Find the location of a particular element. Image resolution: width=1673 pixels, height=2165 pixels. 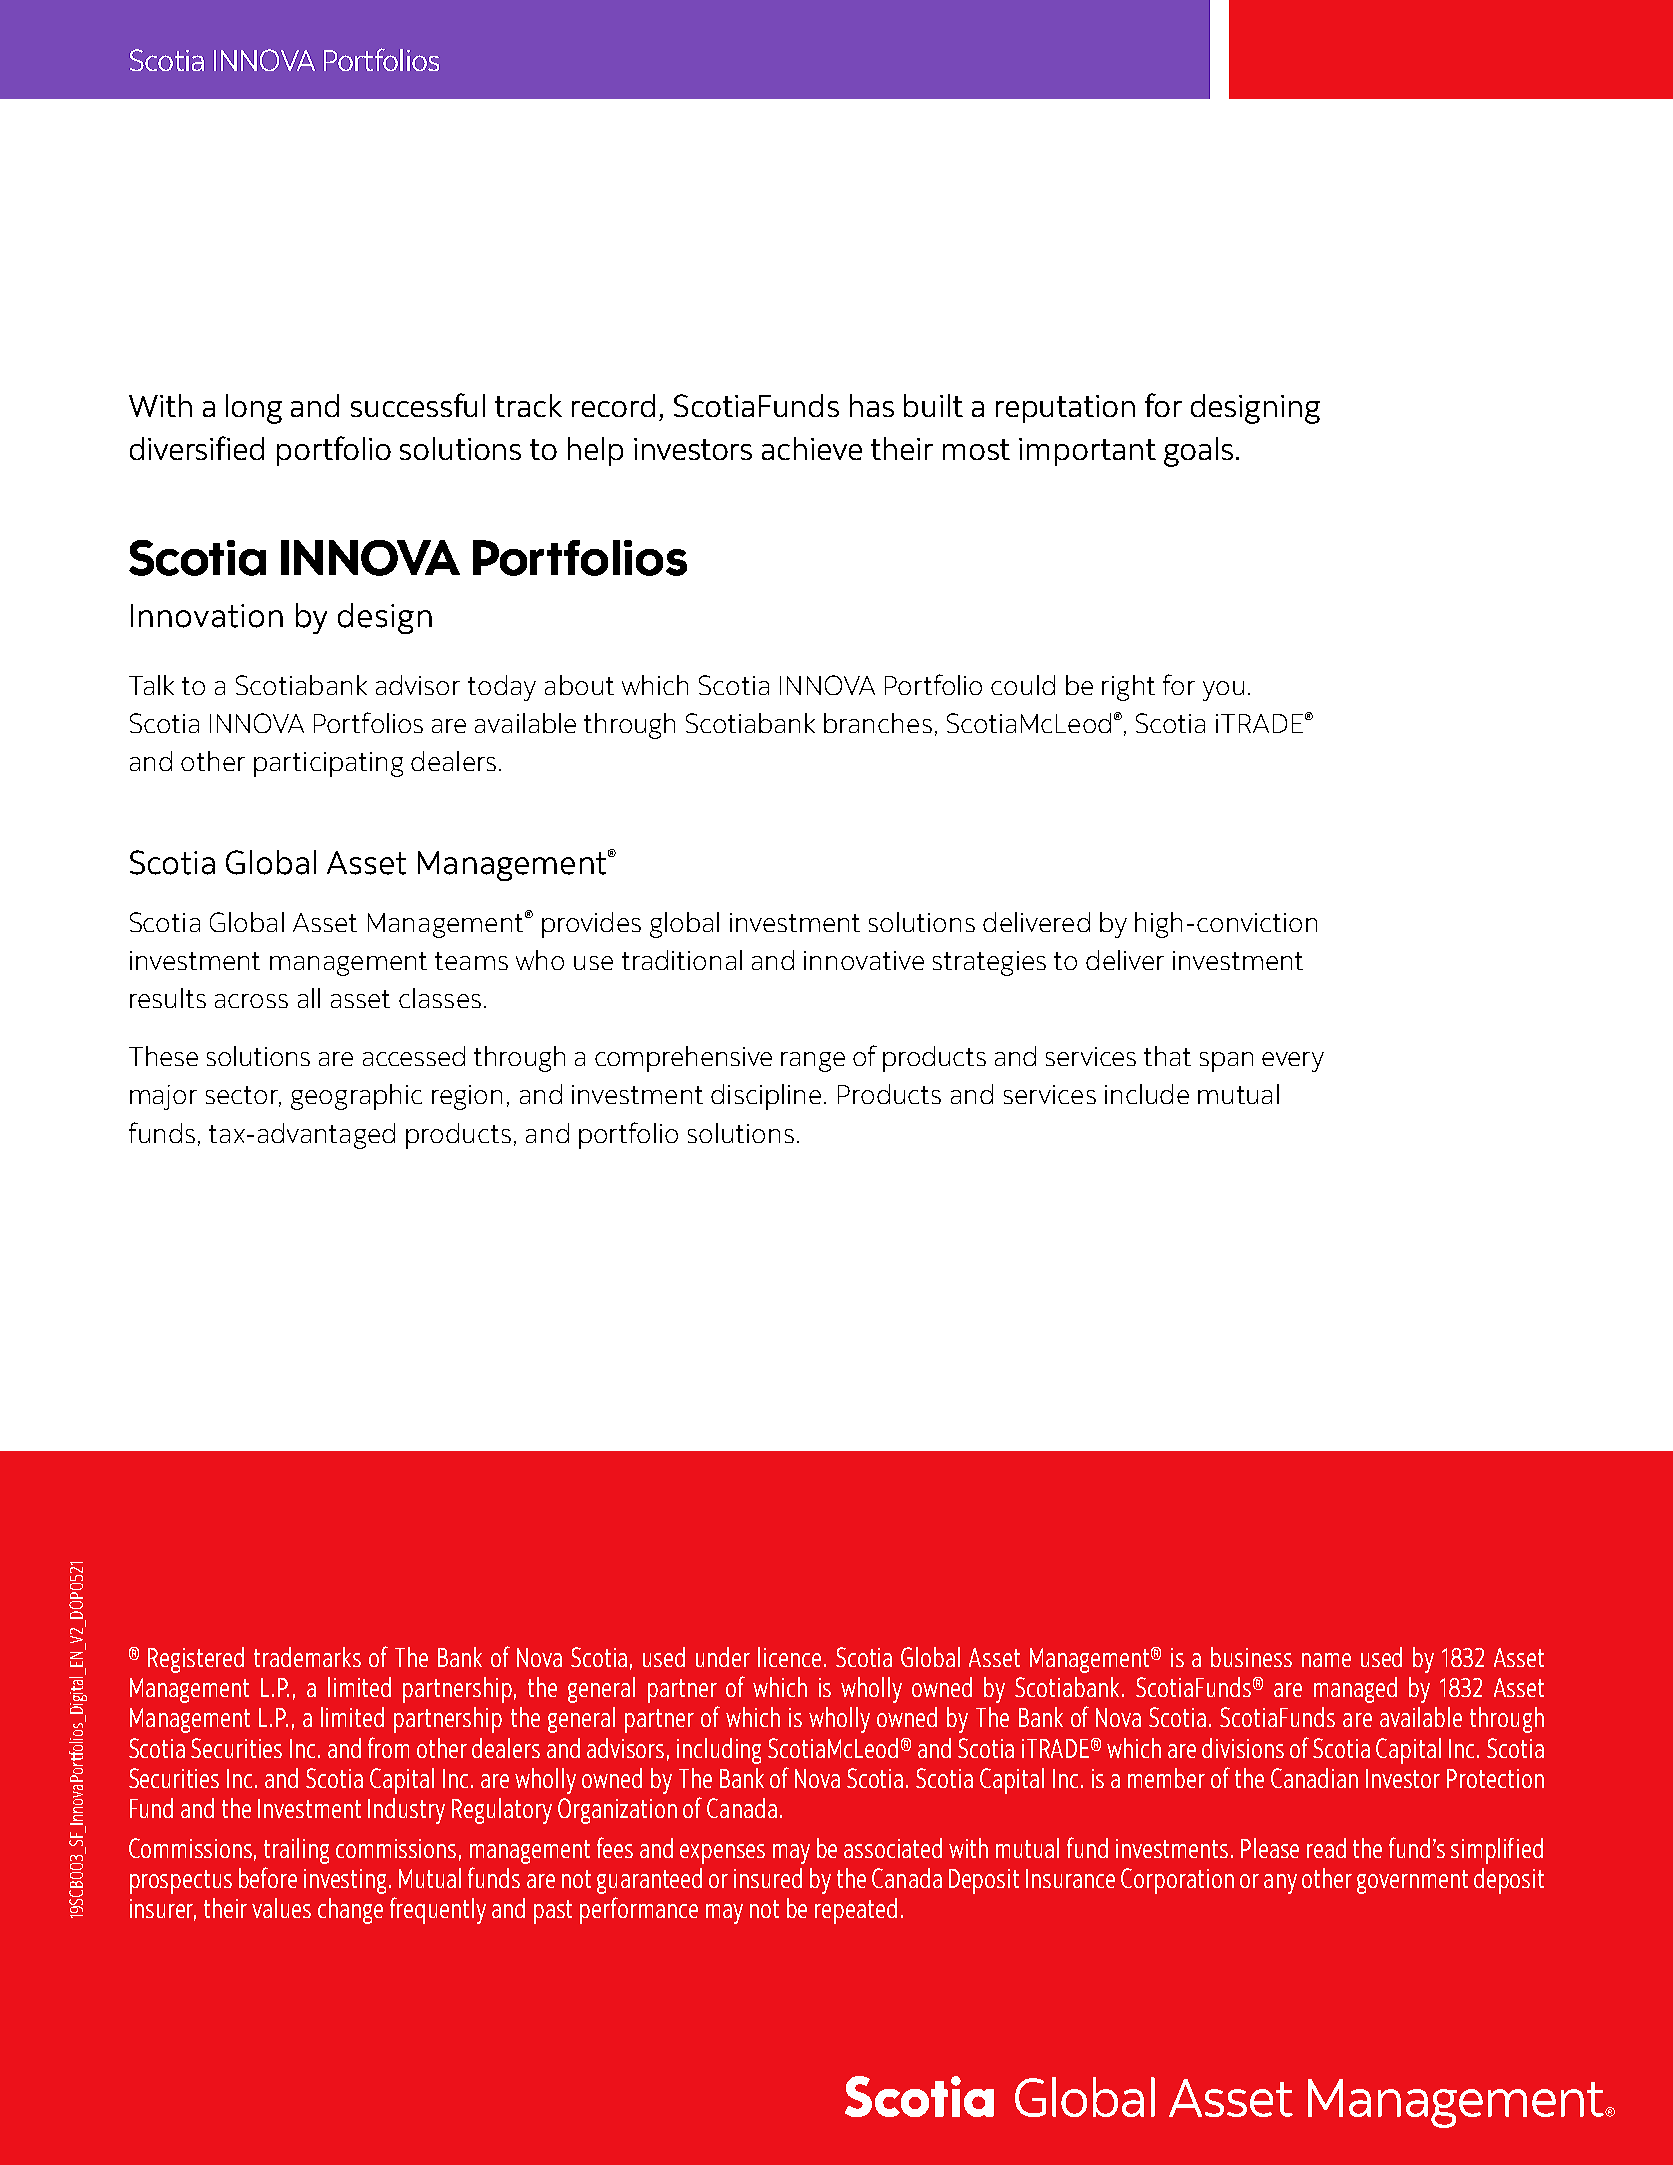

achieve is located at coordinates (812, 448).
